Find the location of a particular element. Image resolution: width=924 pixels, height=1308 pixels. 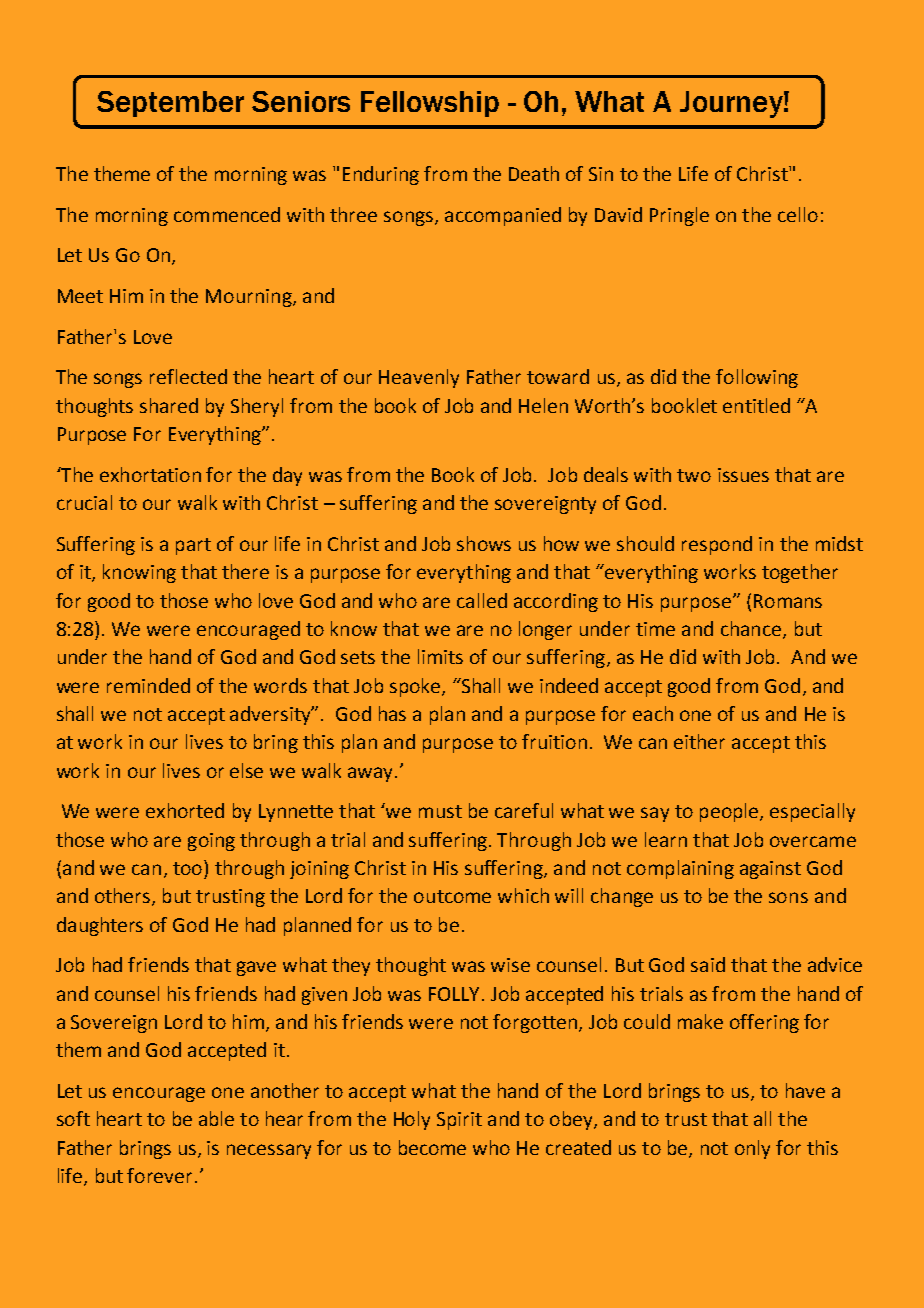

become is located at coordinates (432, 1147).
